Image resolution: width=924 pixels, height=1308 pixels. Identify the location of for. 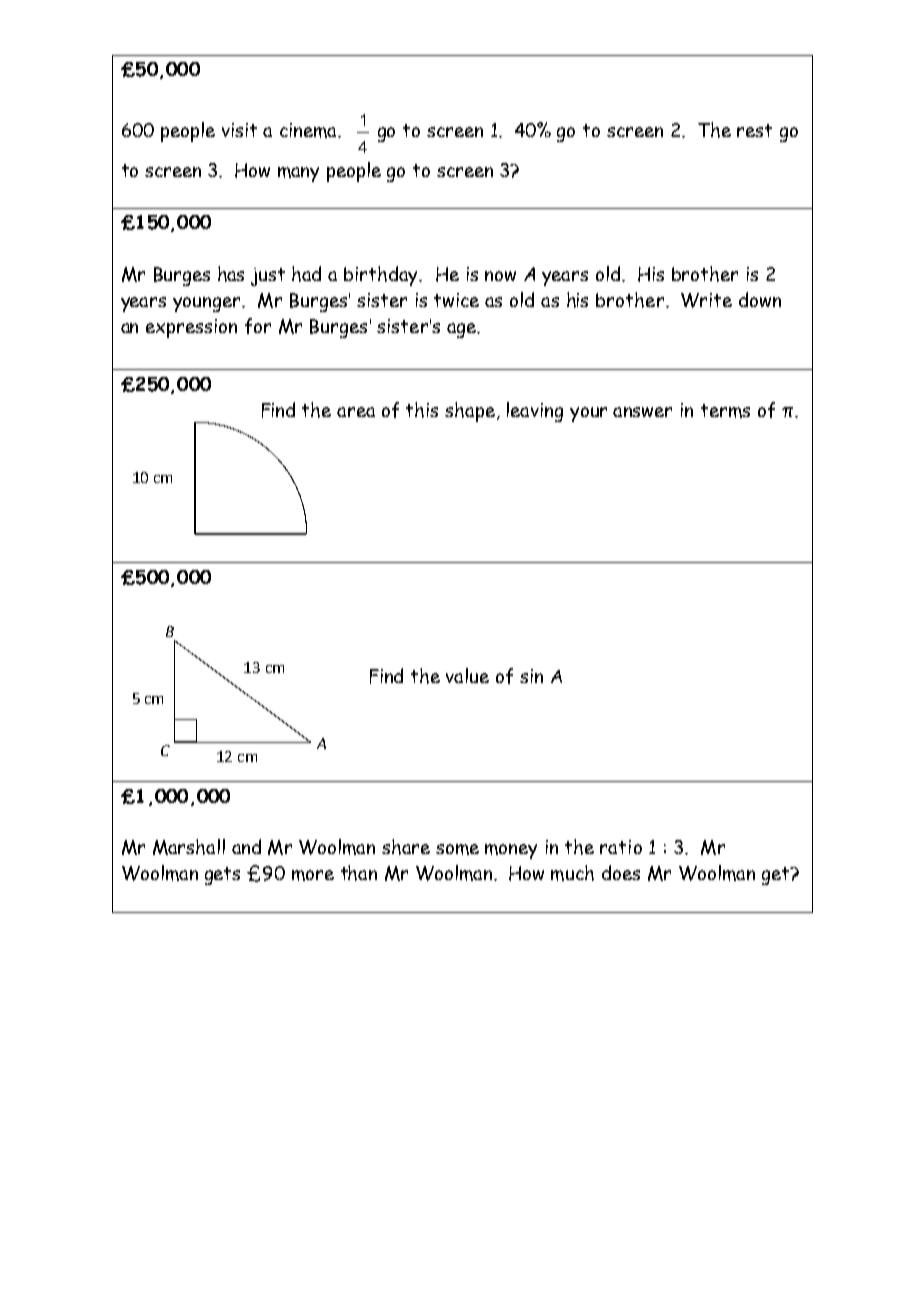
(258, 326).
